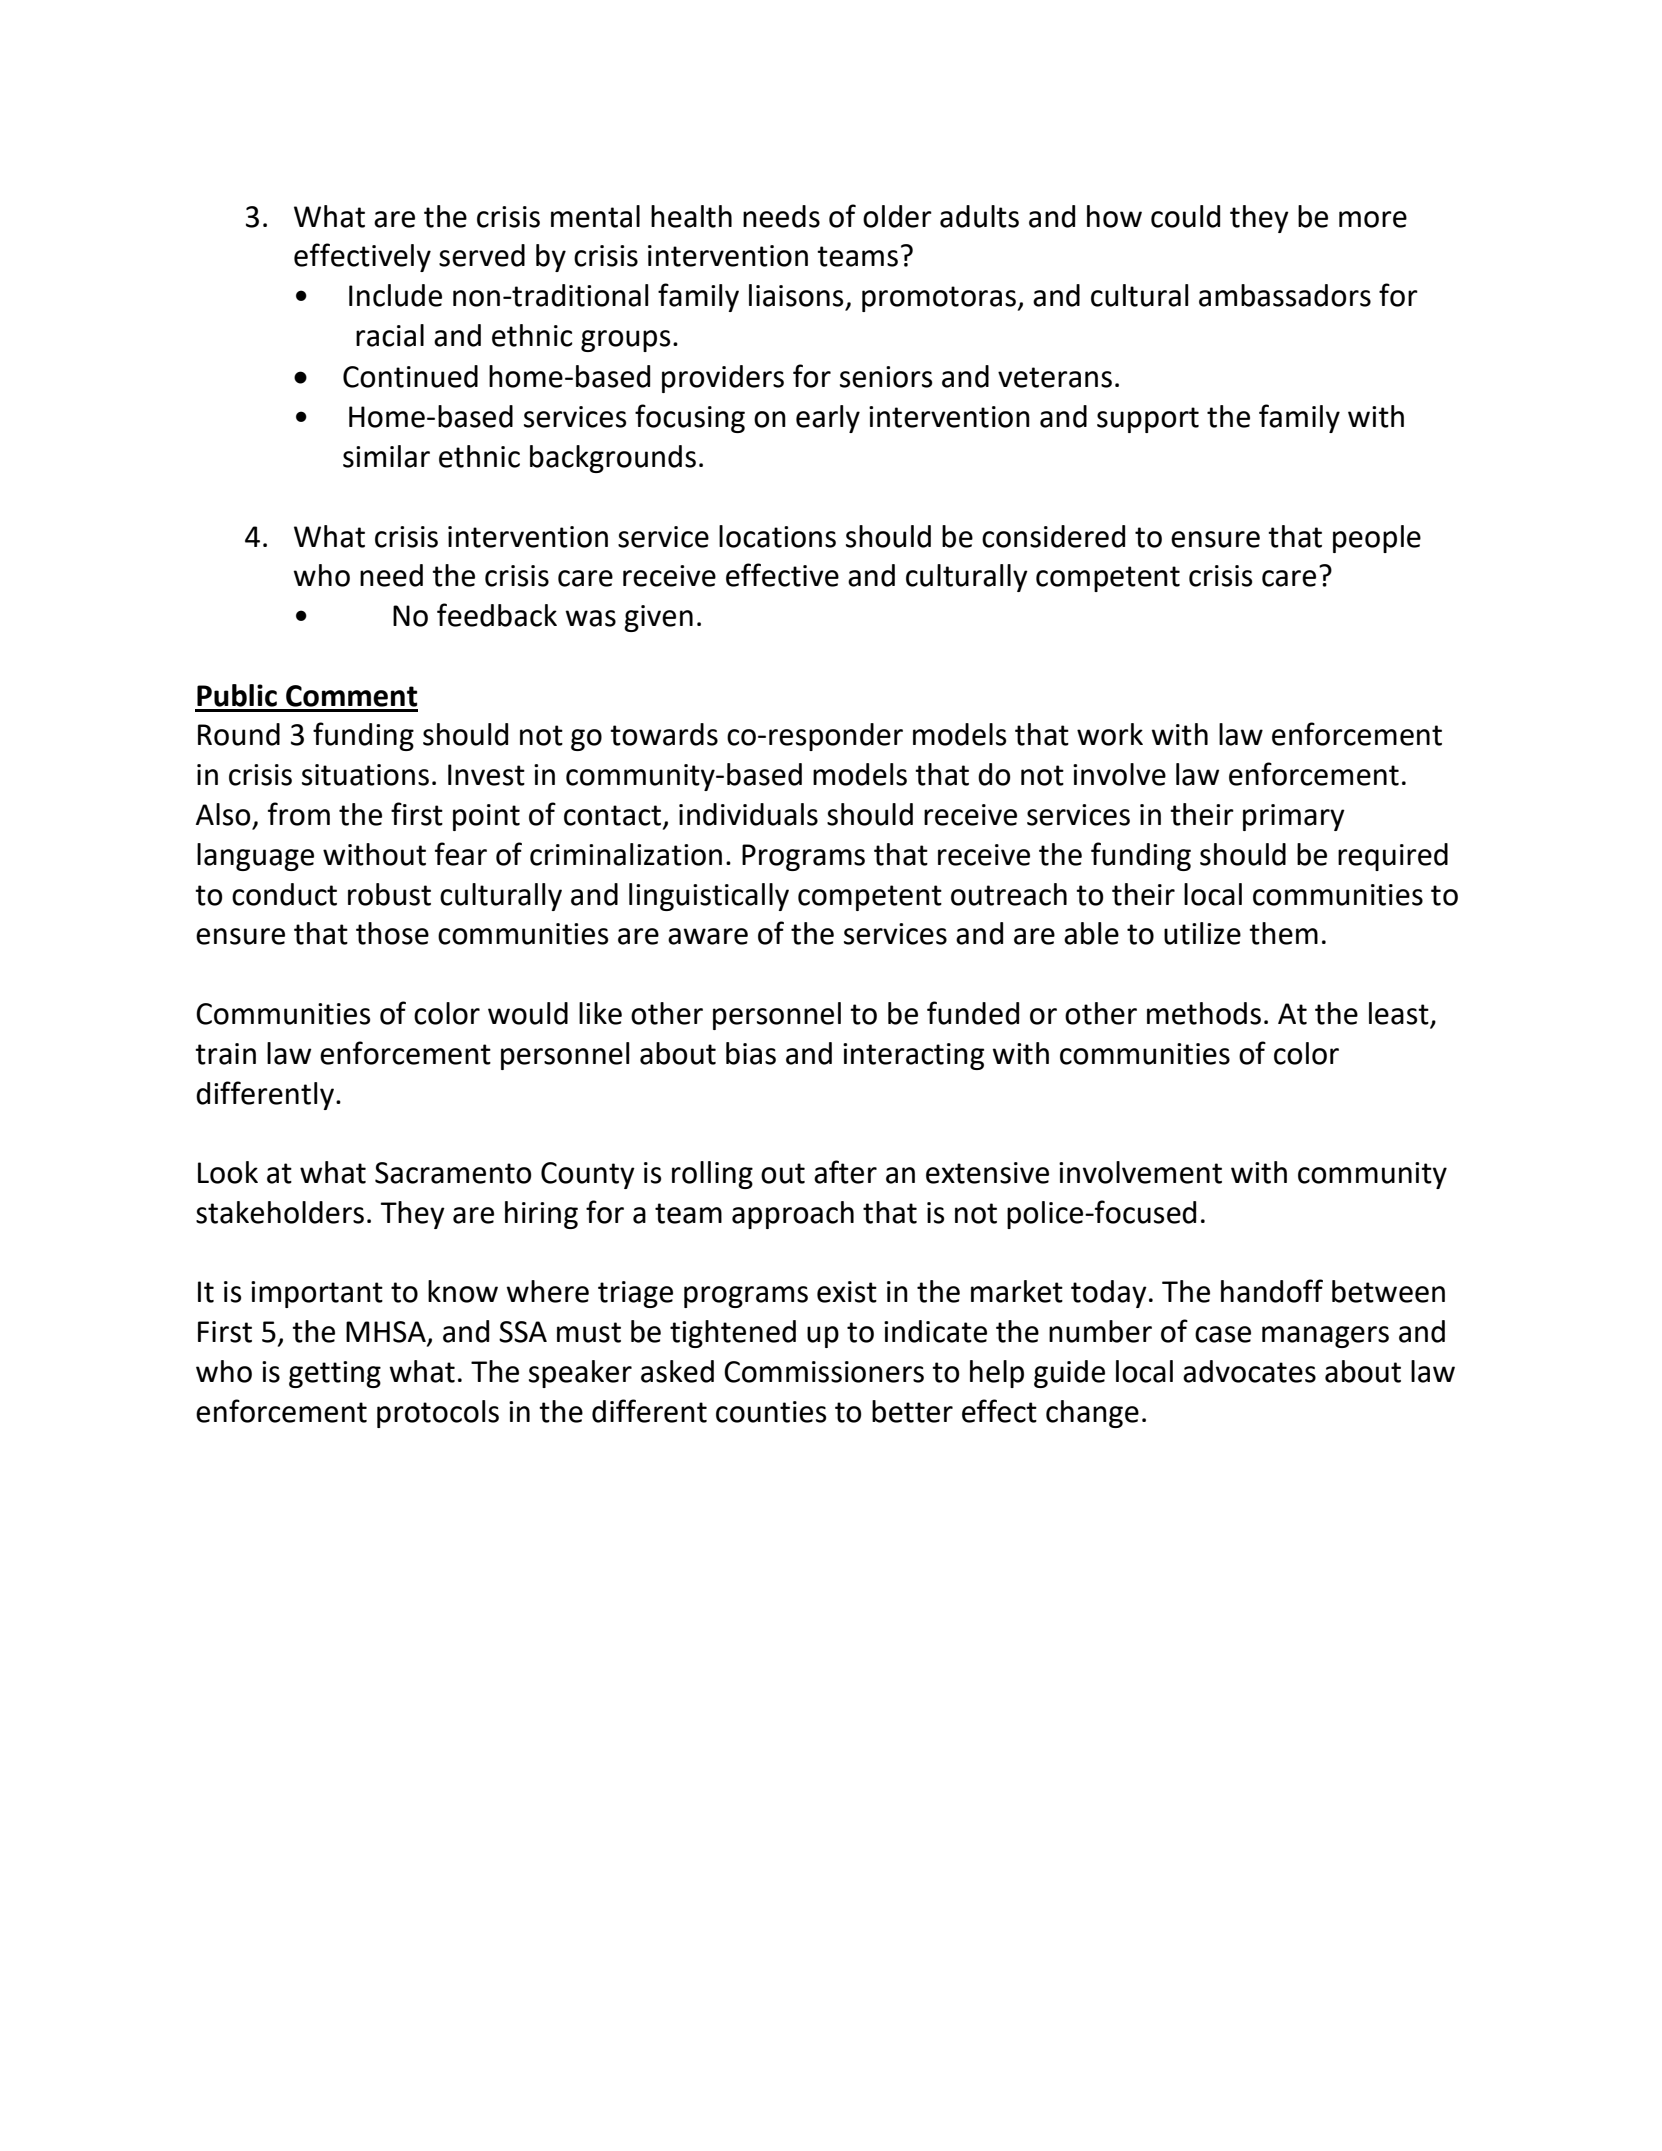 This screenshot has width=1662, height=2151. What do you see at coordinates (828, 419) in the screenshot?
I see `early` at bounding box center [828, 419].
